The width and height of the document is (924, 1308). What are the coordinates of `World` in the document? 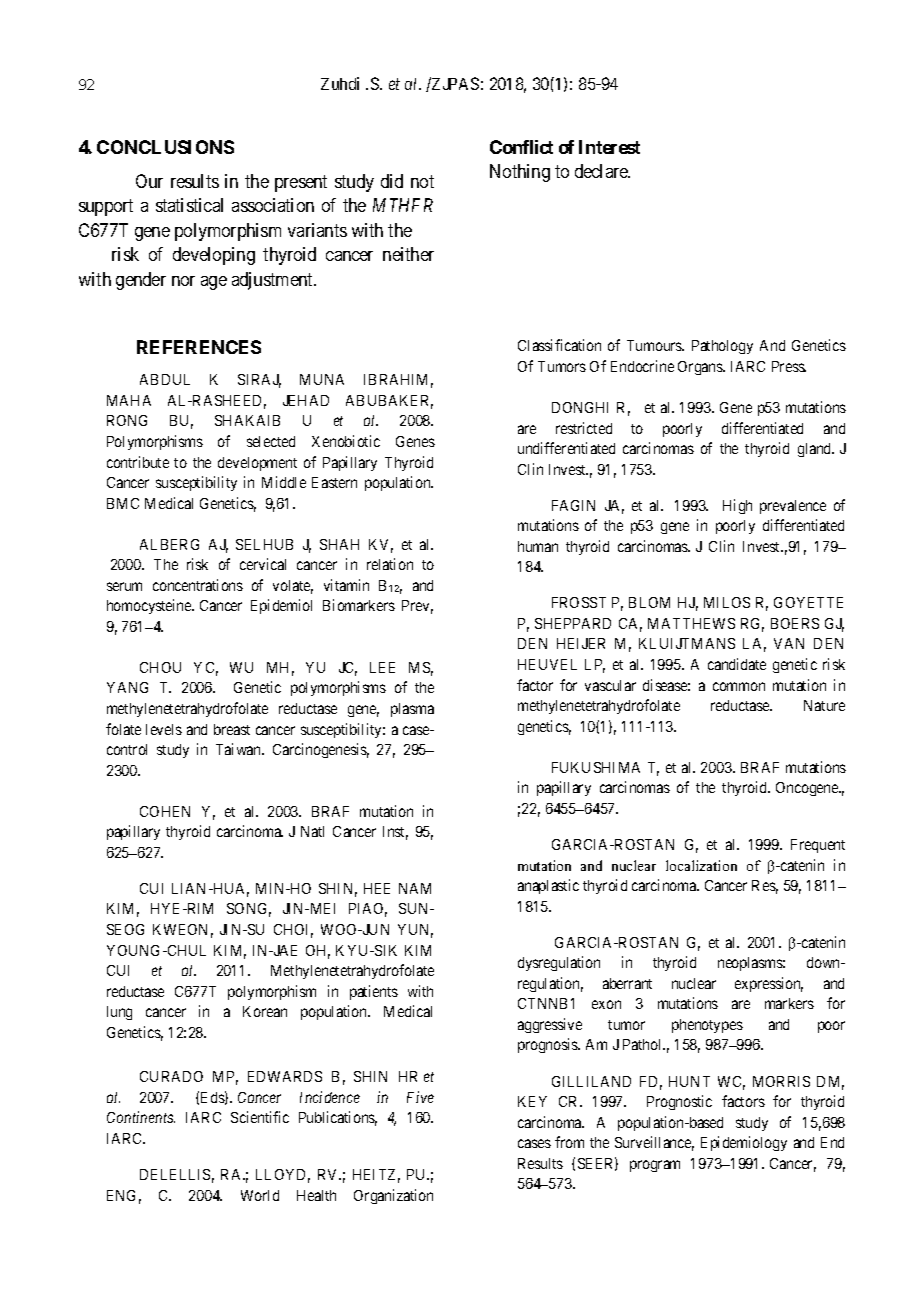 It's located at (260, 1195).
